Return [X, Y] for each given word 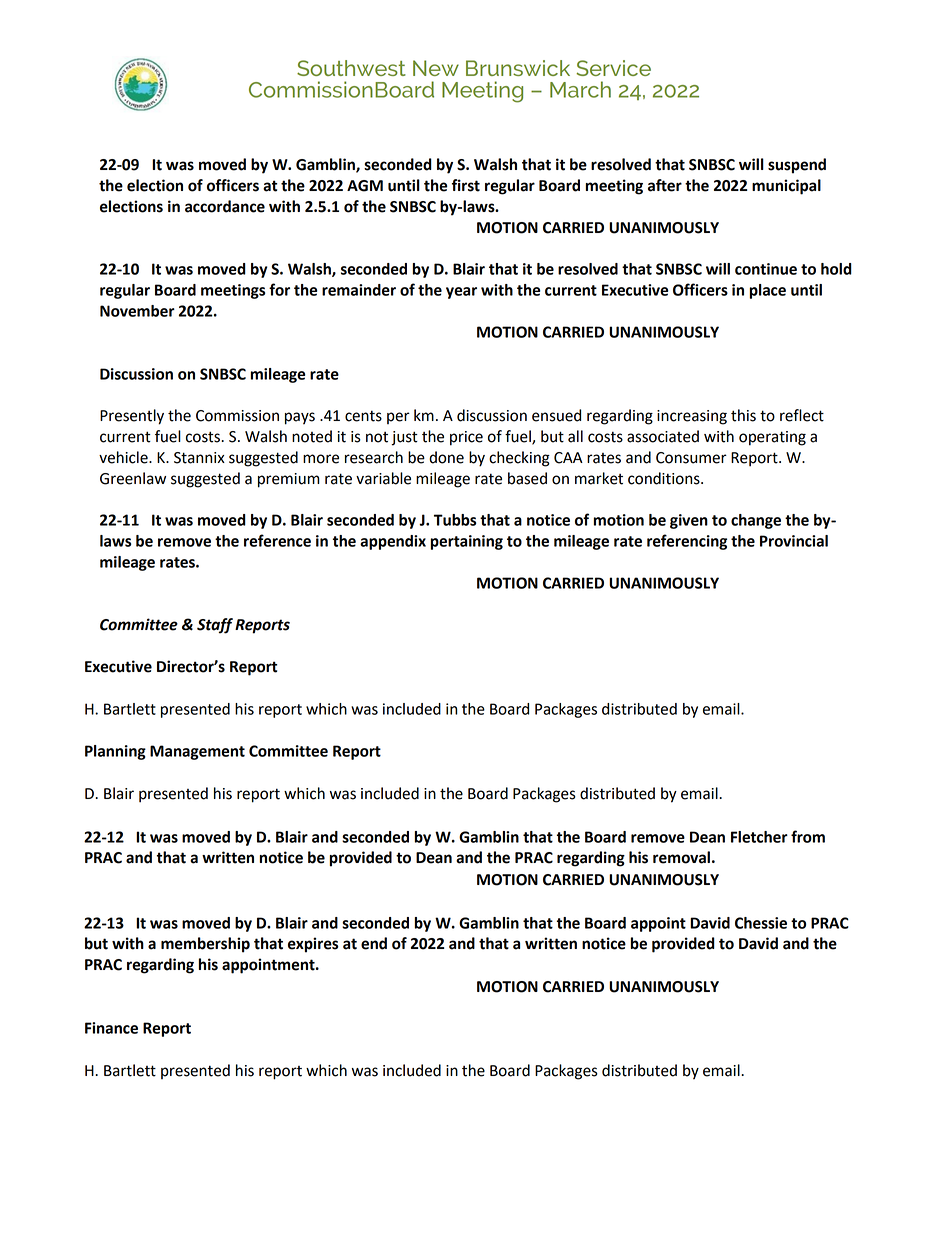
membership [205, 945]
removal [681, 857]
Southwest [351, 68]
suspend [797, 166]
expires [313, 945]
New [436, 68]
